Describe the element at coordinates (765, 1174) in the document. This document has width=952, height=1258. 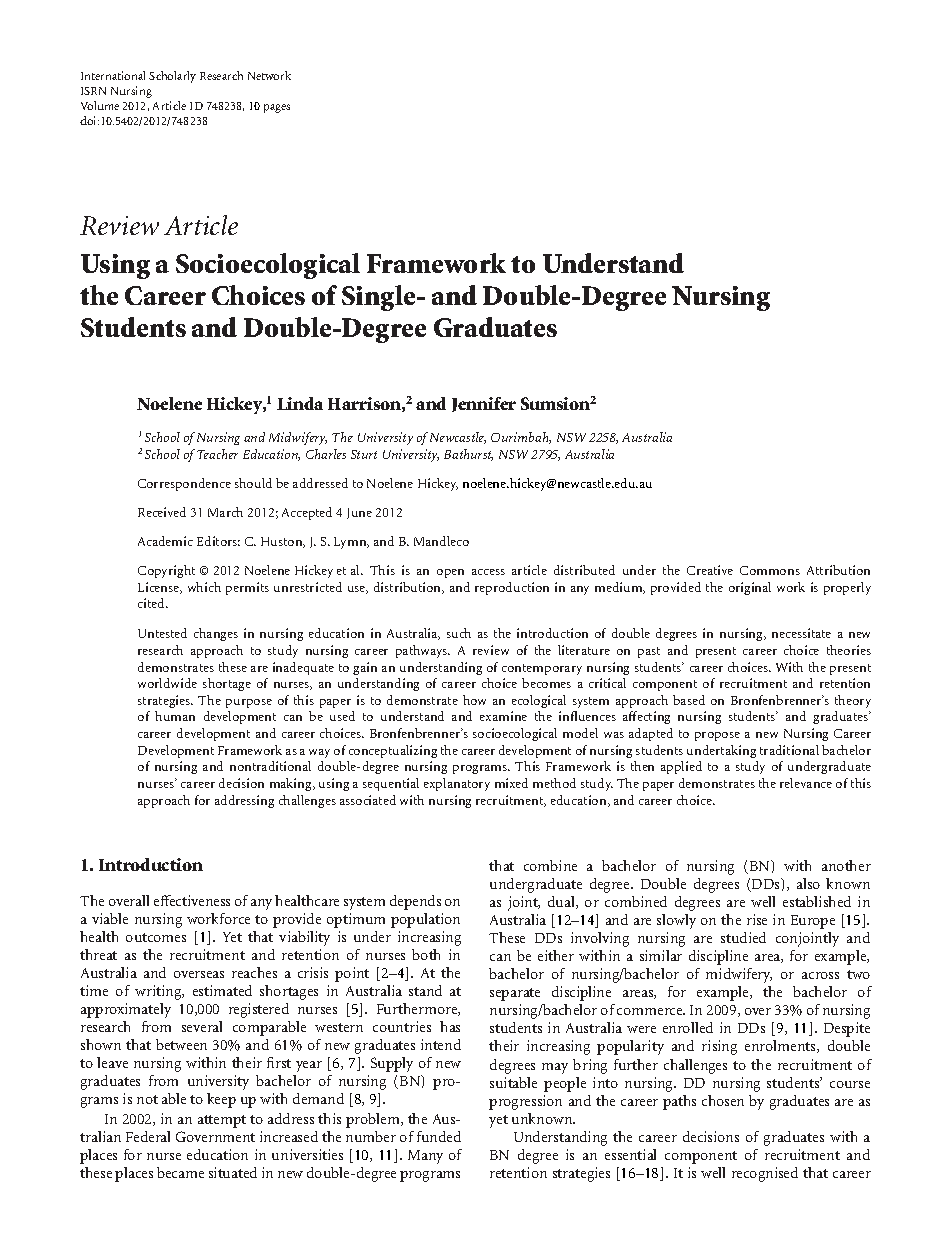
I see `recognised` at that location.
